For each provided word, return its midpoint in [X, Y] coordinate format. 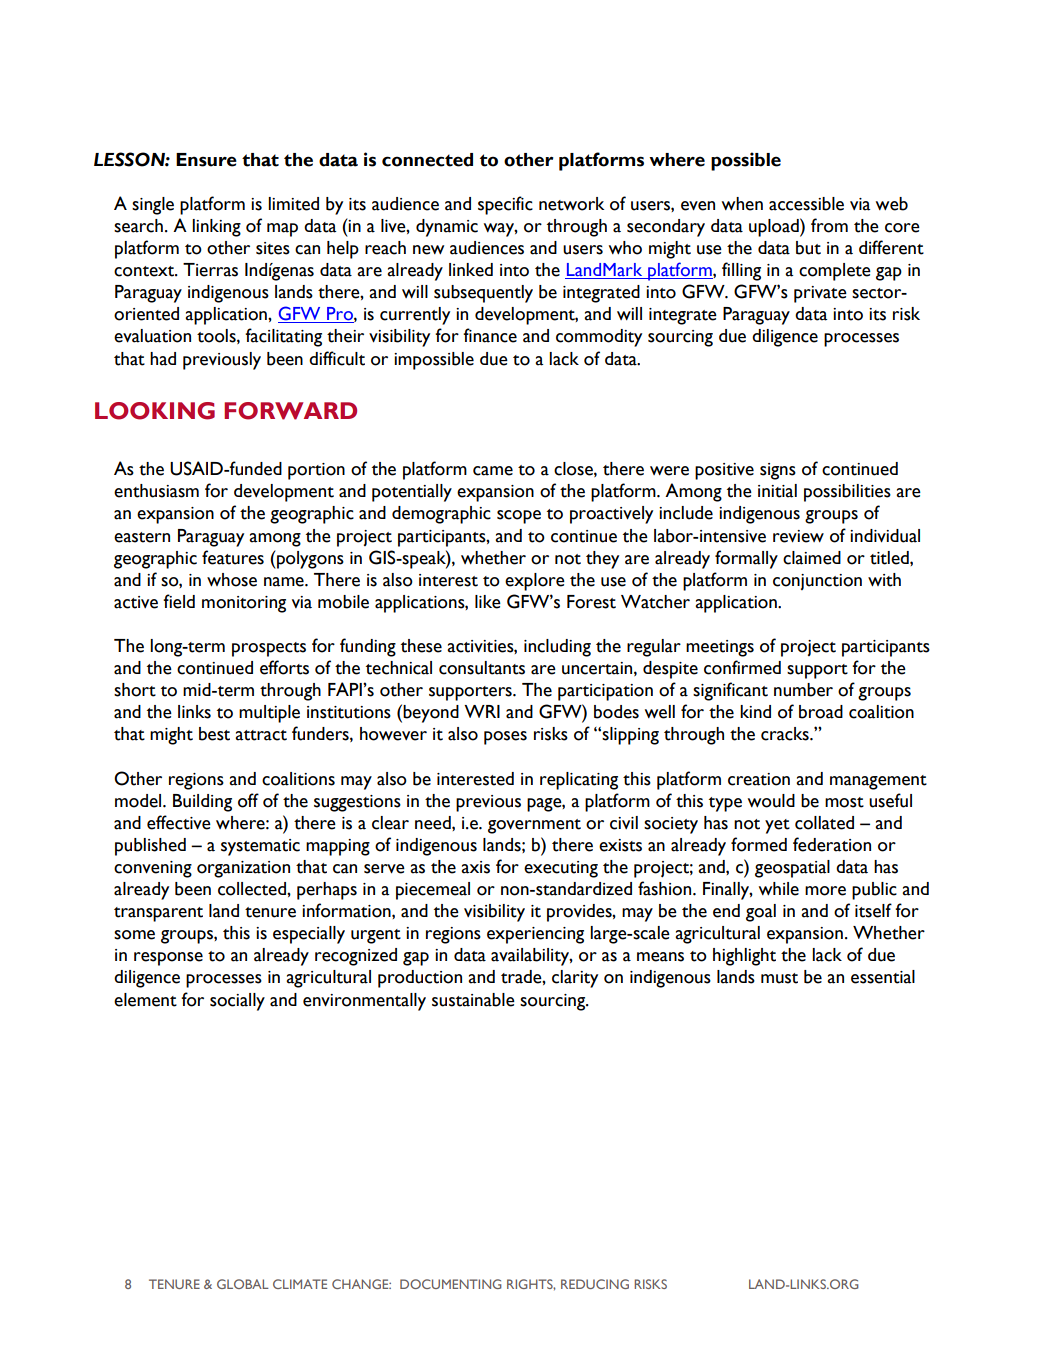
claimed [812, 558]
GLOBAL [243, 1284]
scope [519, 517]
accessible [806, 204]
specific [505, 205]
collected [253, 889]
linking [216, 228]
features [233, 557]
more [825, 891]
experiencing [535, 935]
